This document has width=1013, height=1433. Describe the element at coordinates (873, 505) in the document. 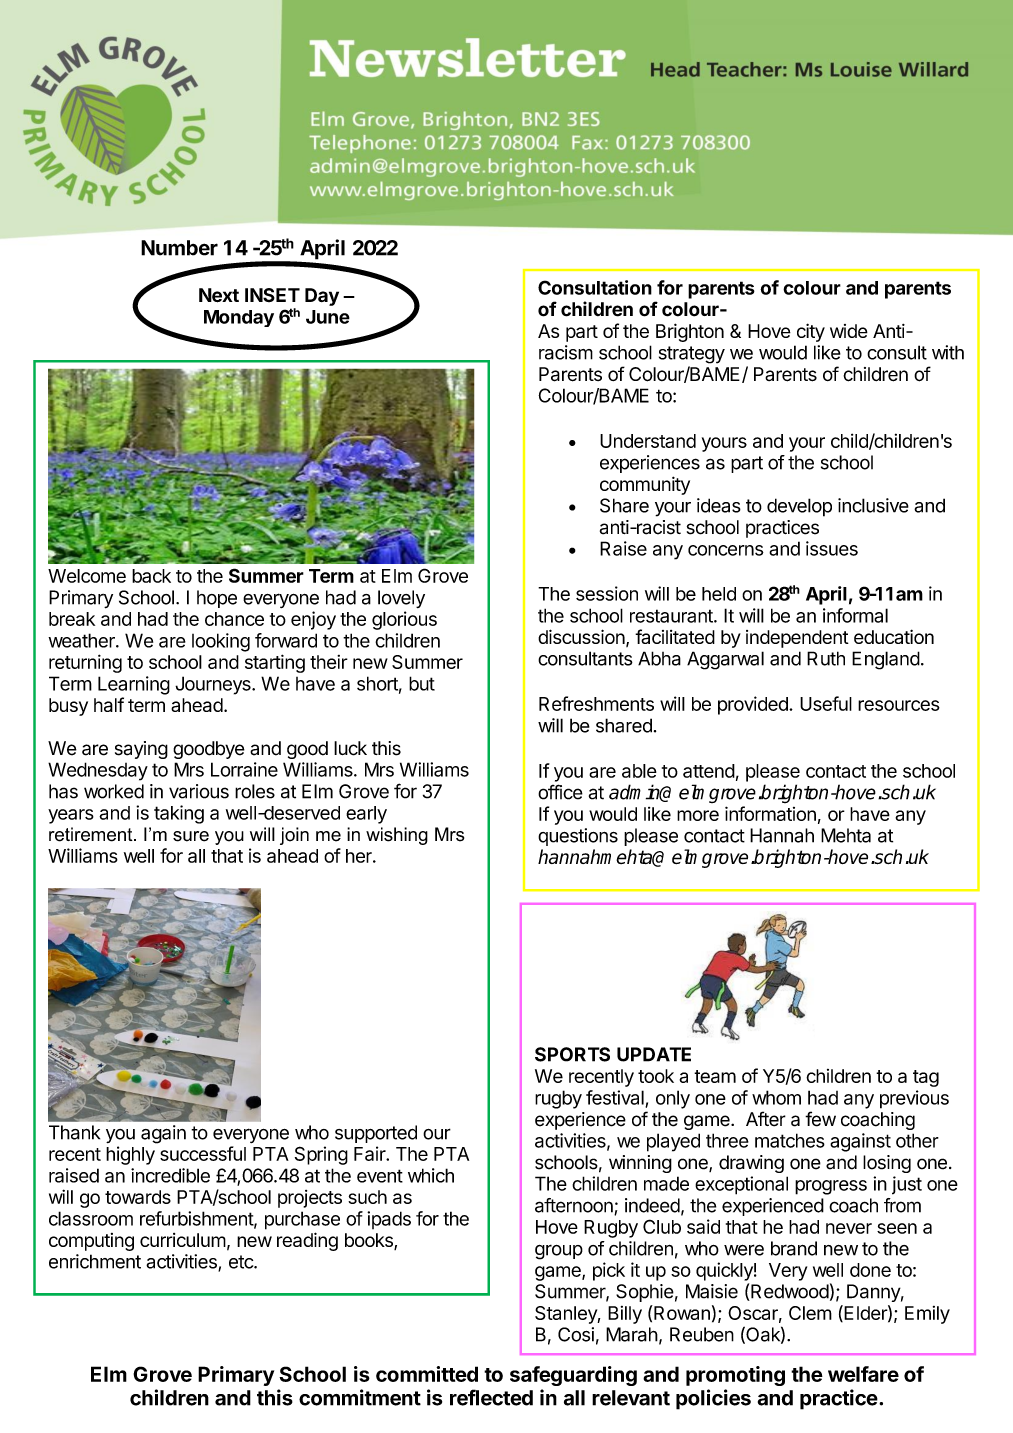

I see `inclusive` at that location.
